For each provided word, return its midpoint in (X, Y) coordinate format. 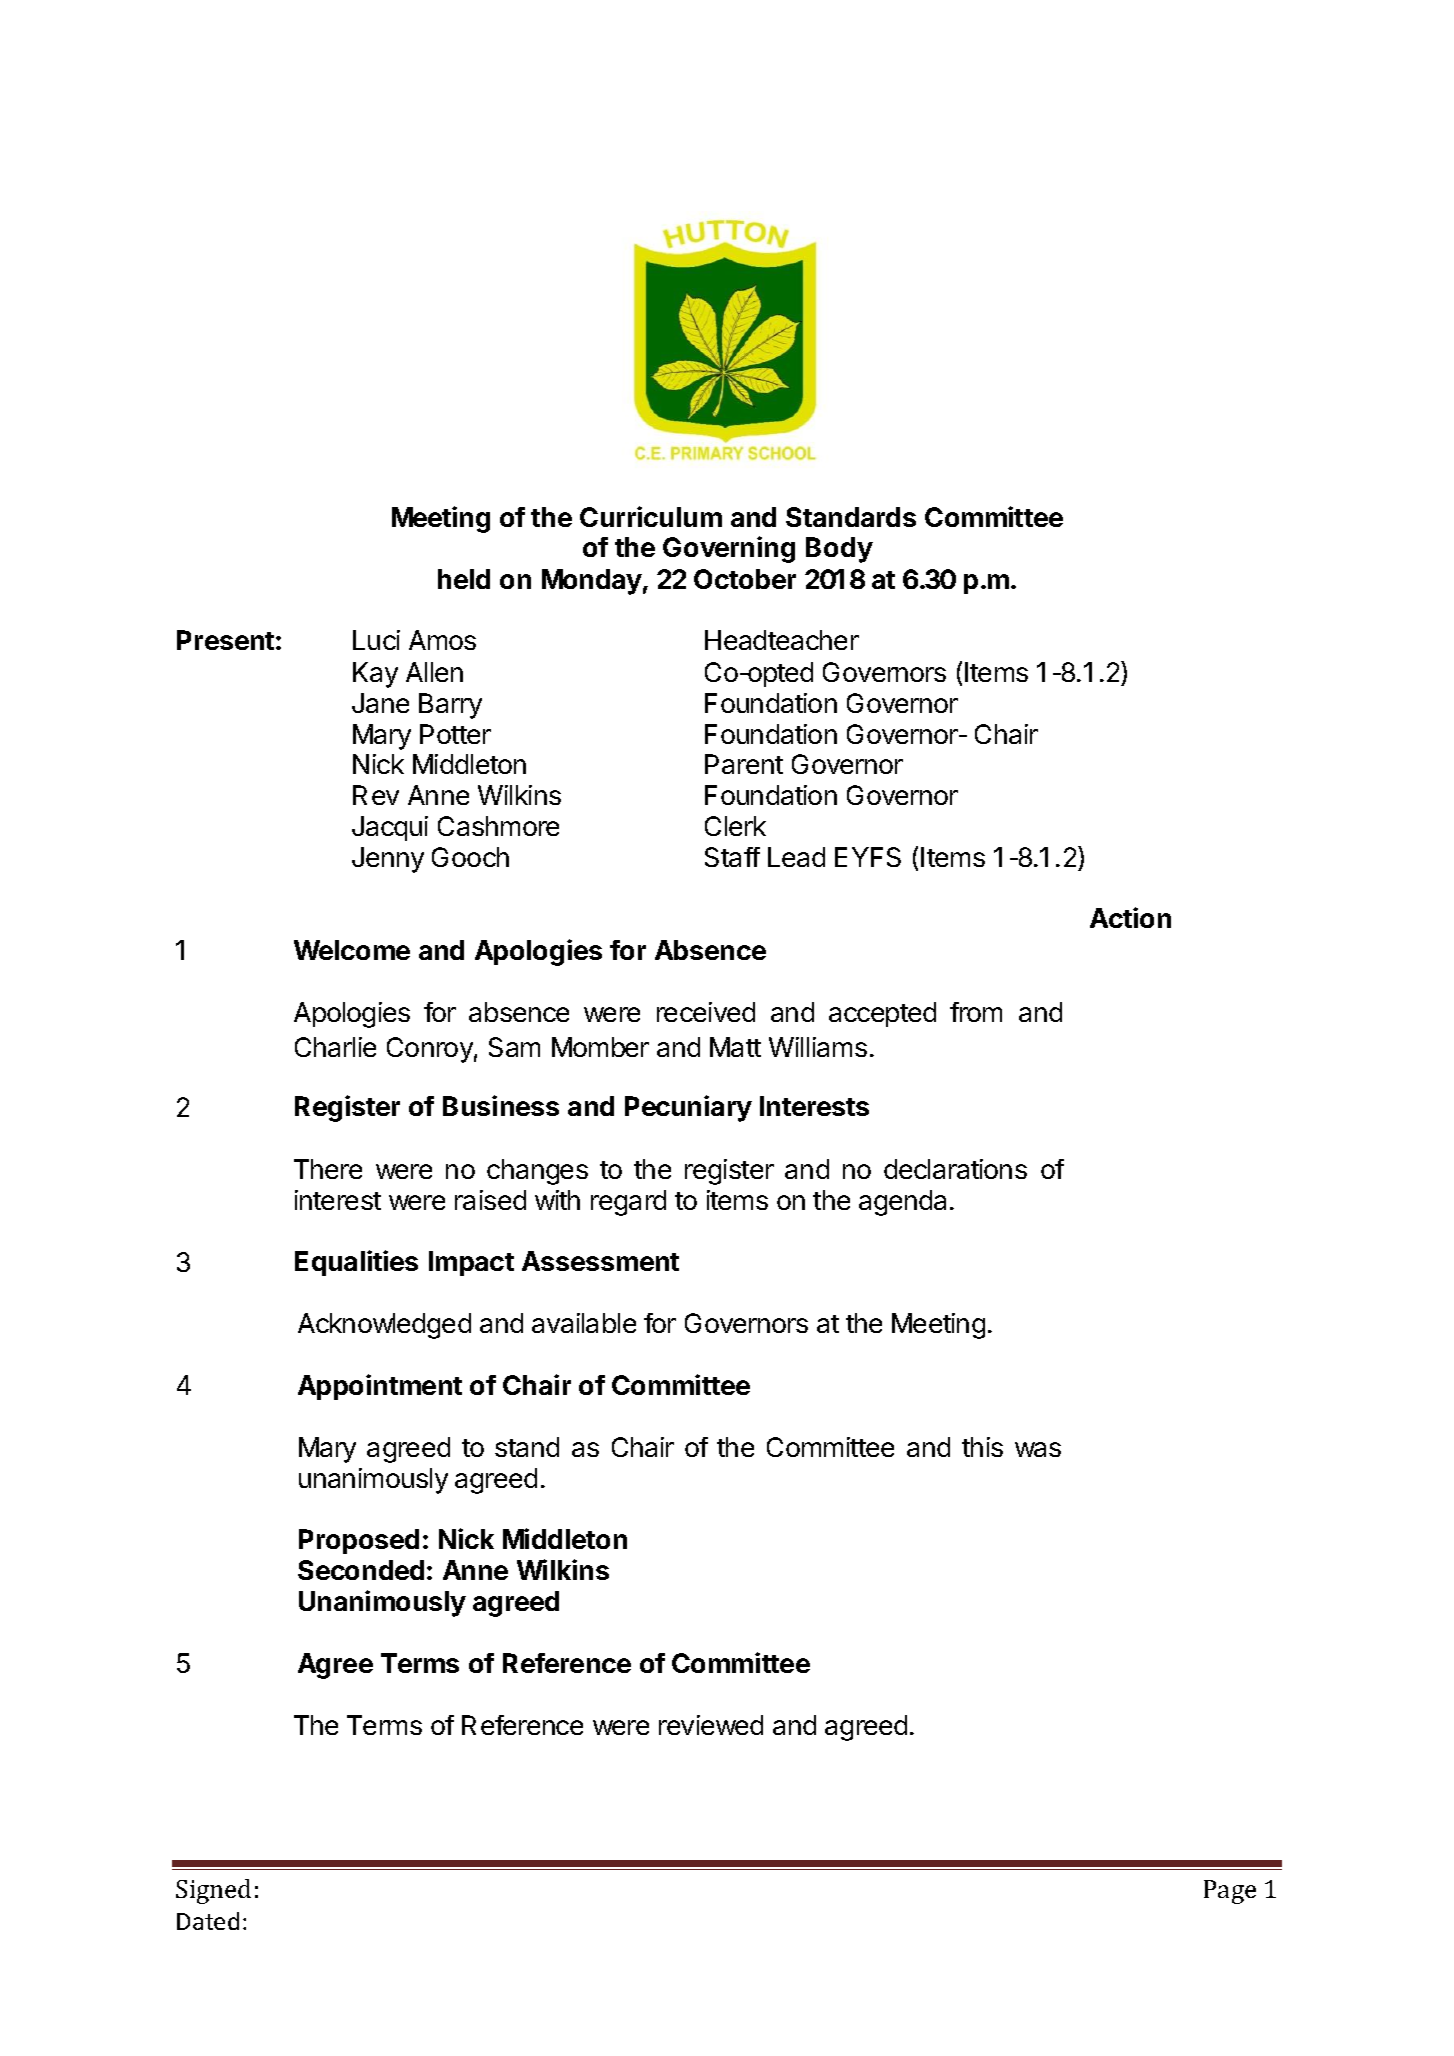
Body (839, 550)
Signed (213, 1891)
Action (1130, 917)
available (584, 1323)
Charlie (335, 1047)
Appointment (380, 1387)
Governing (729, 549)
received (706, 1012)
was (1038, 1449)
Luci (376, 640)
